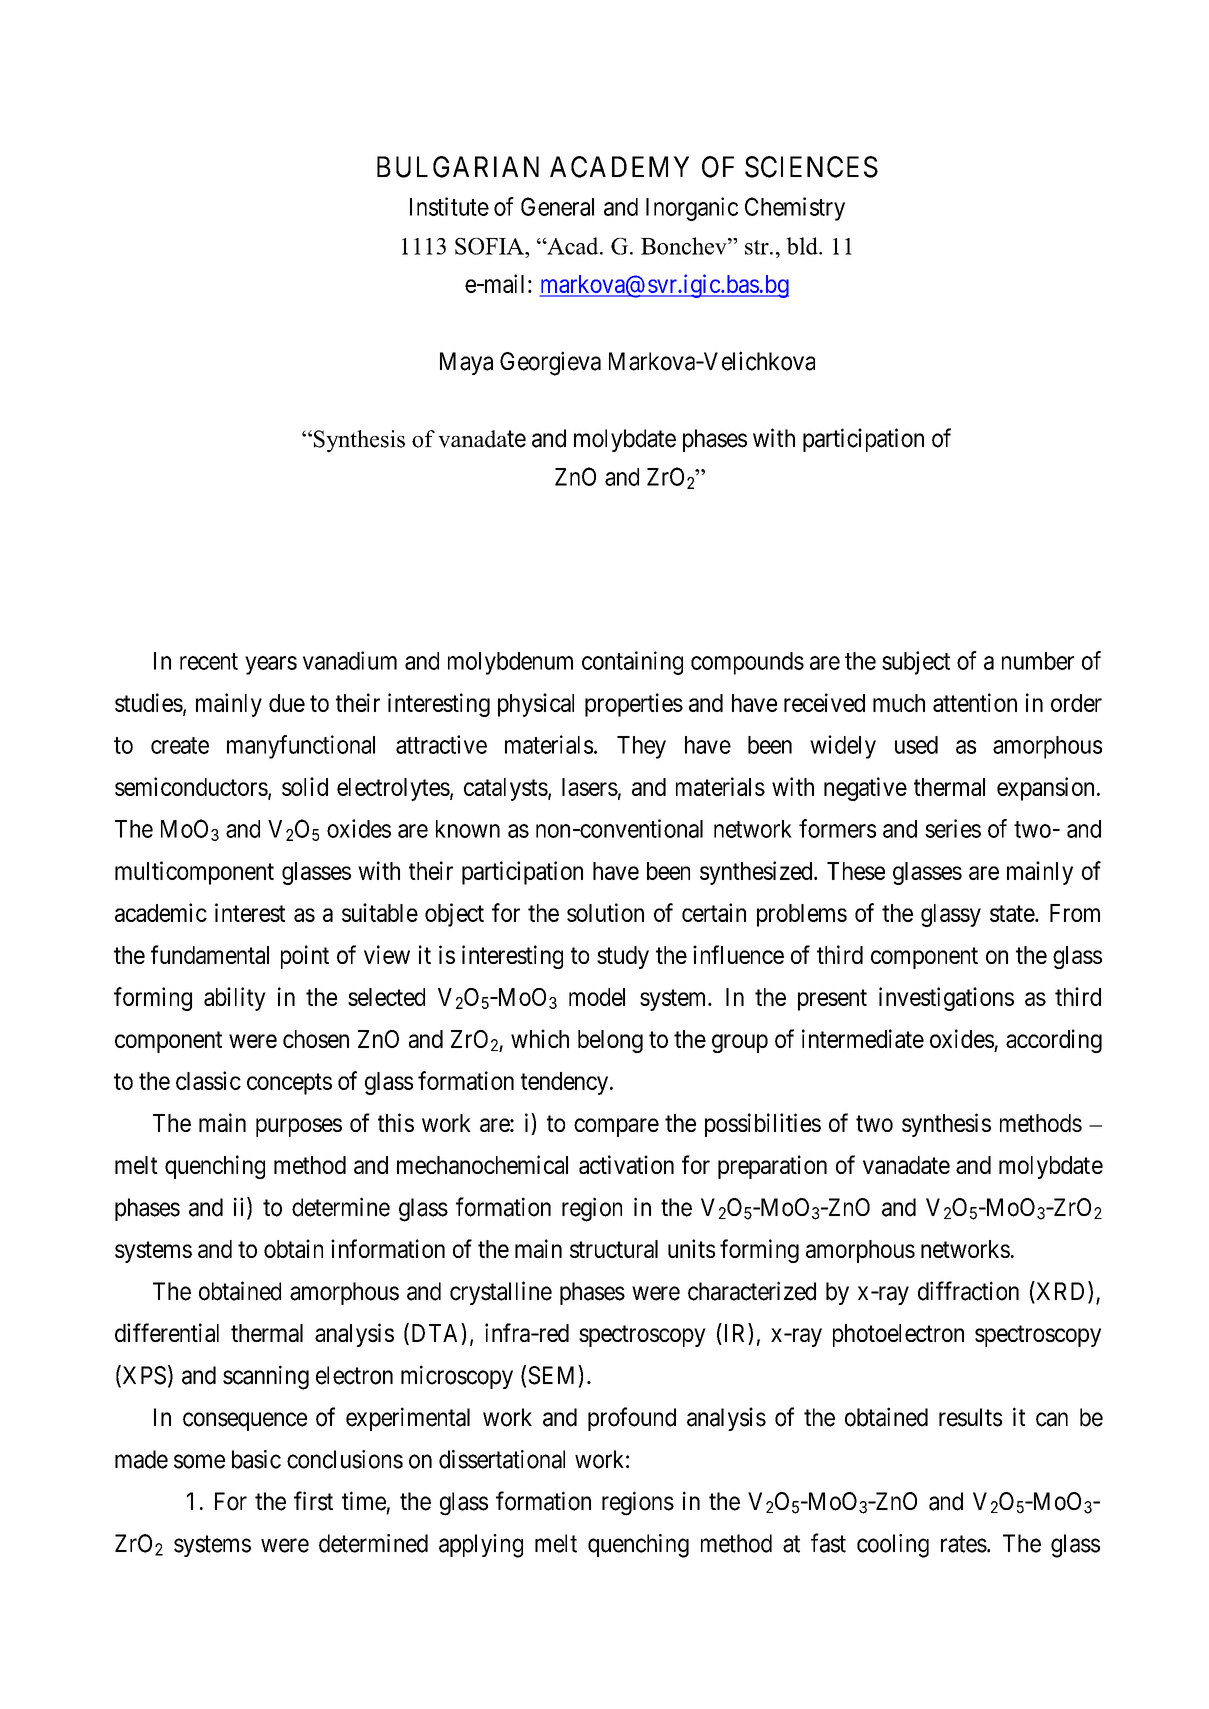 This screenshot has height=1709, width=1209. What do you see at coordinates (893, 1546) in the screenshot?
I see `cooling` at bounding box center [893, 1546].
